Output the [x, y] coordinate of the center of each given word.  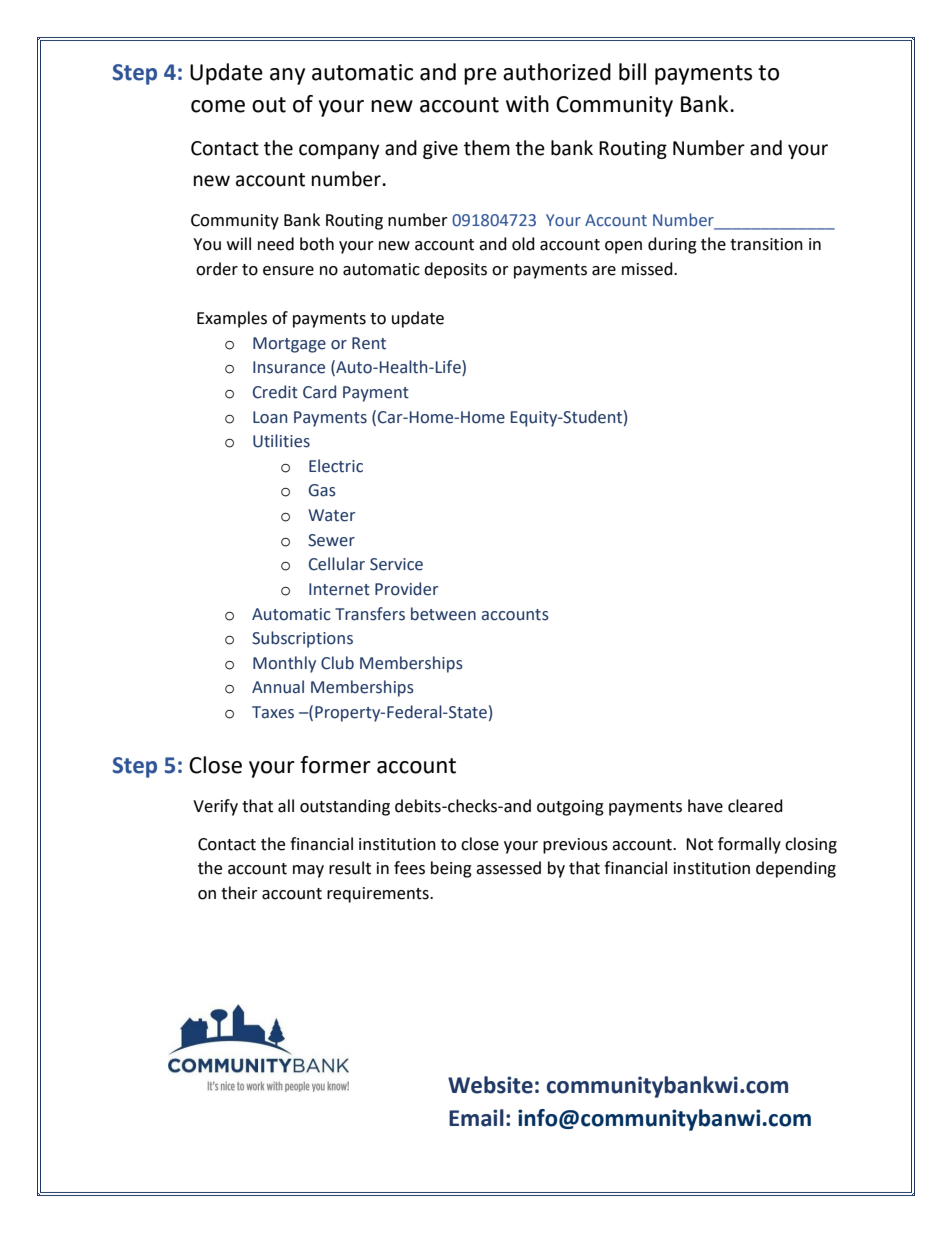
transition [766, 244]
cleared [755, 806]
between [443, 614]
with [527, 104]
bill [632, 72]
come [218, 106]
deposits [455, 270]
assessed [508, 868]
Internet [339, 589]
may [308, 871]
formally [749, 845]
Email [476, 1118]
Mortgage [289, 345]
